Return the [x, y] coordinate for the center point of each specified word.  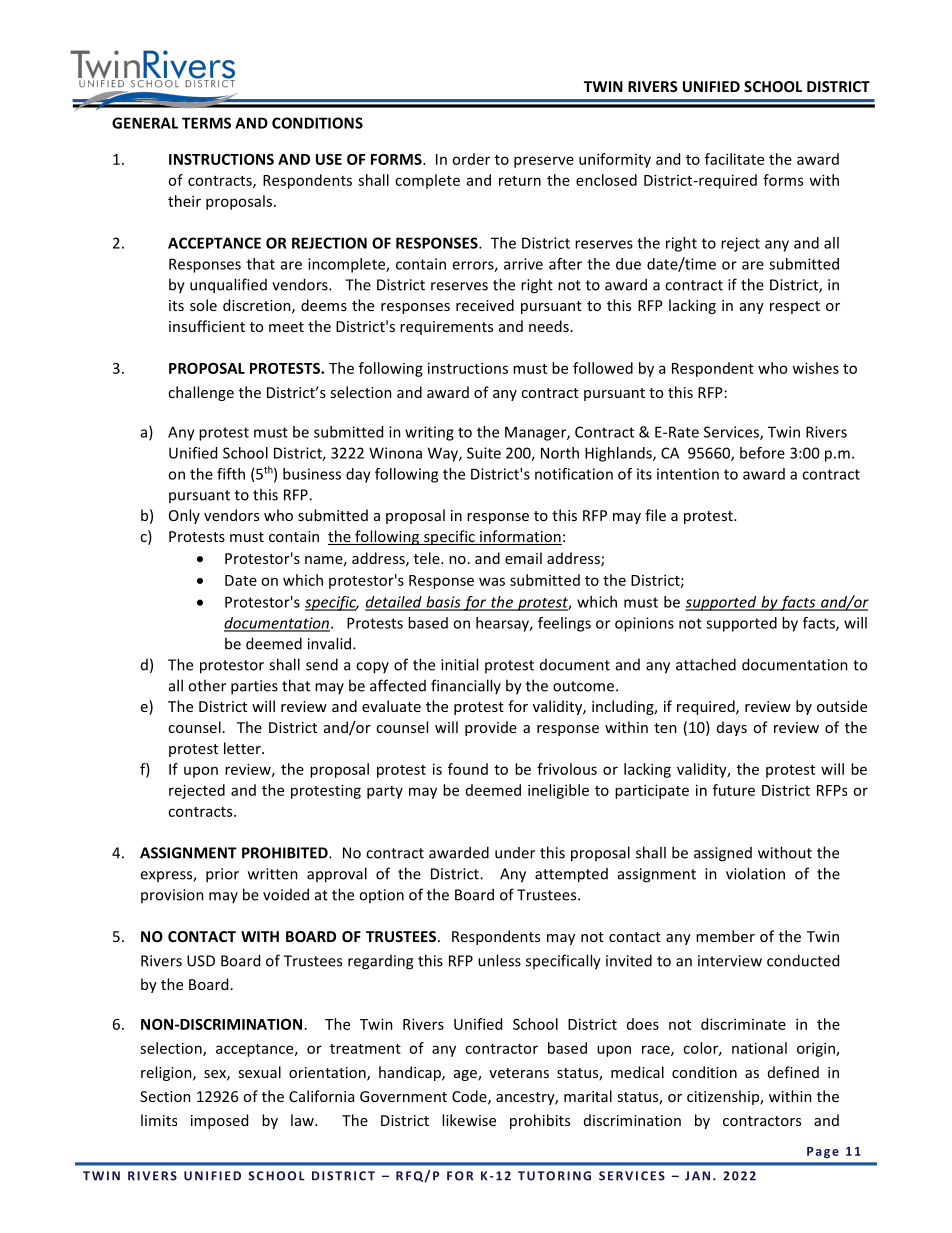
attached [706, 664]
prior [222, 875]
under [515, 853]
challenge [201, 393]
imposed [219, 1121]
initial [459, 664]
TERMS [206, 123]
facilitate [734, 159]
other [207, 685]
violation [755, 873]
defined [793, 1072]
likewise [469, 1120]
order [471, 159]
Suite [484, 453]
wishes [815, 368]
